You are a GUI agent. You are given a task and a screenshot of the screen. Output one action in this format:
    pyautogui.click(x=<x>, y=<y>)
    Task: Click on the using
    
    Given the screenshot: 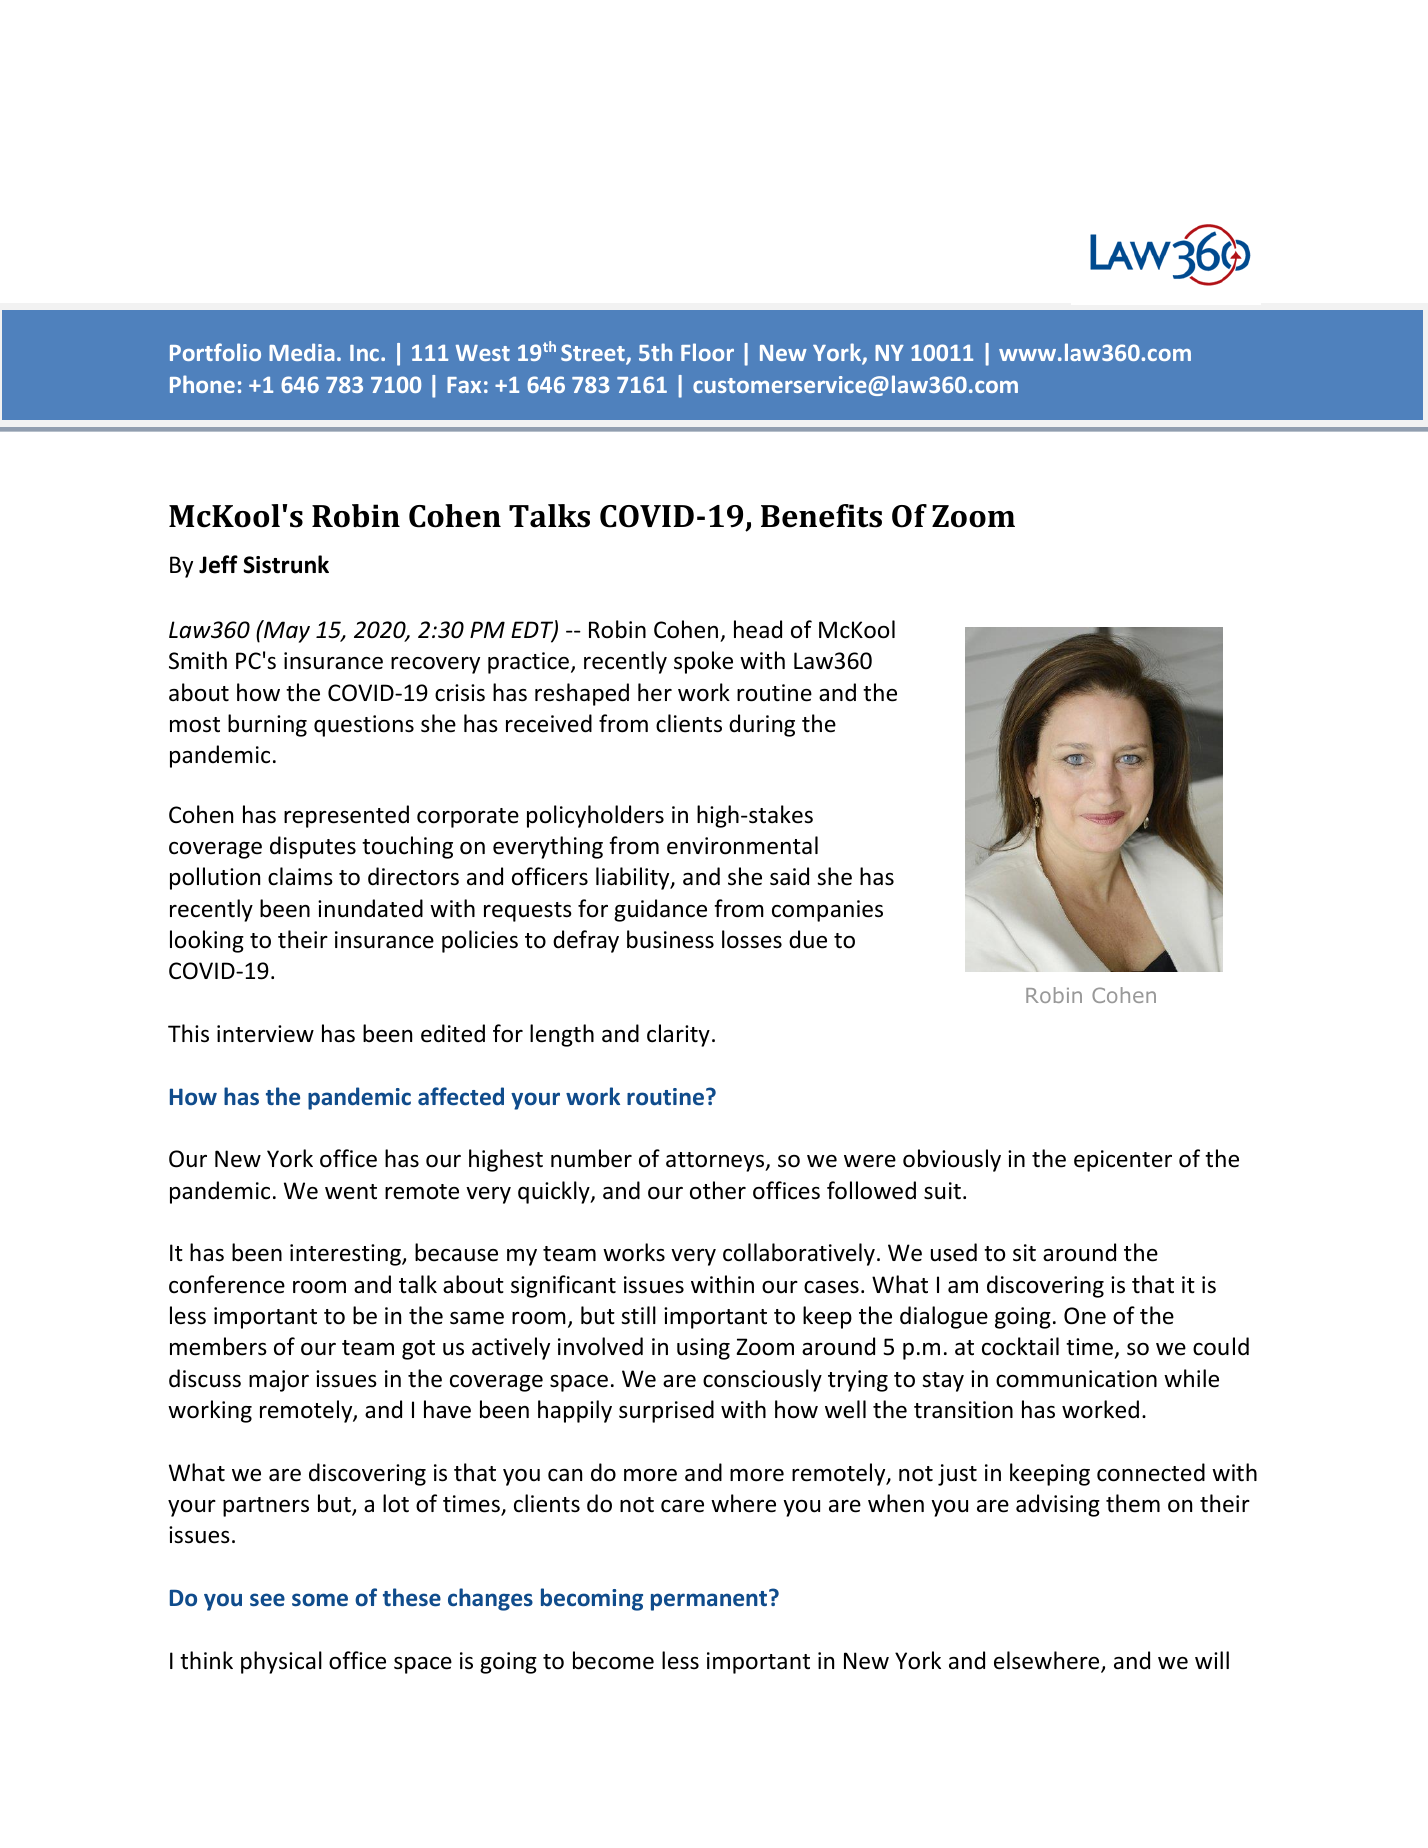 What is the action you would take?
    pyautogui.click(x=703, y=1349)
